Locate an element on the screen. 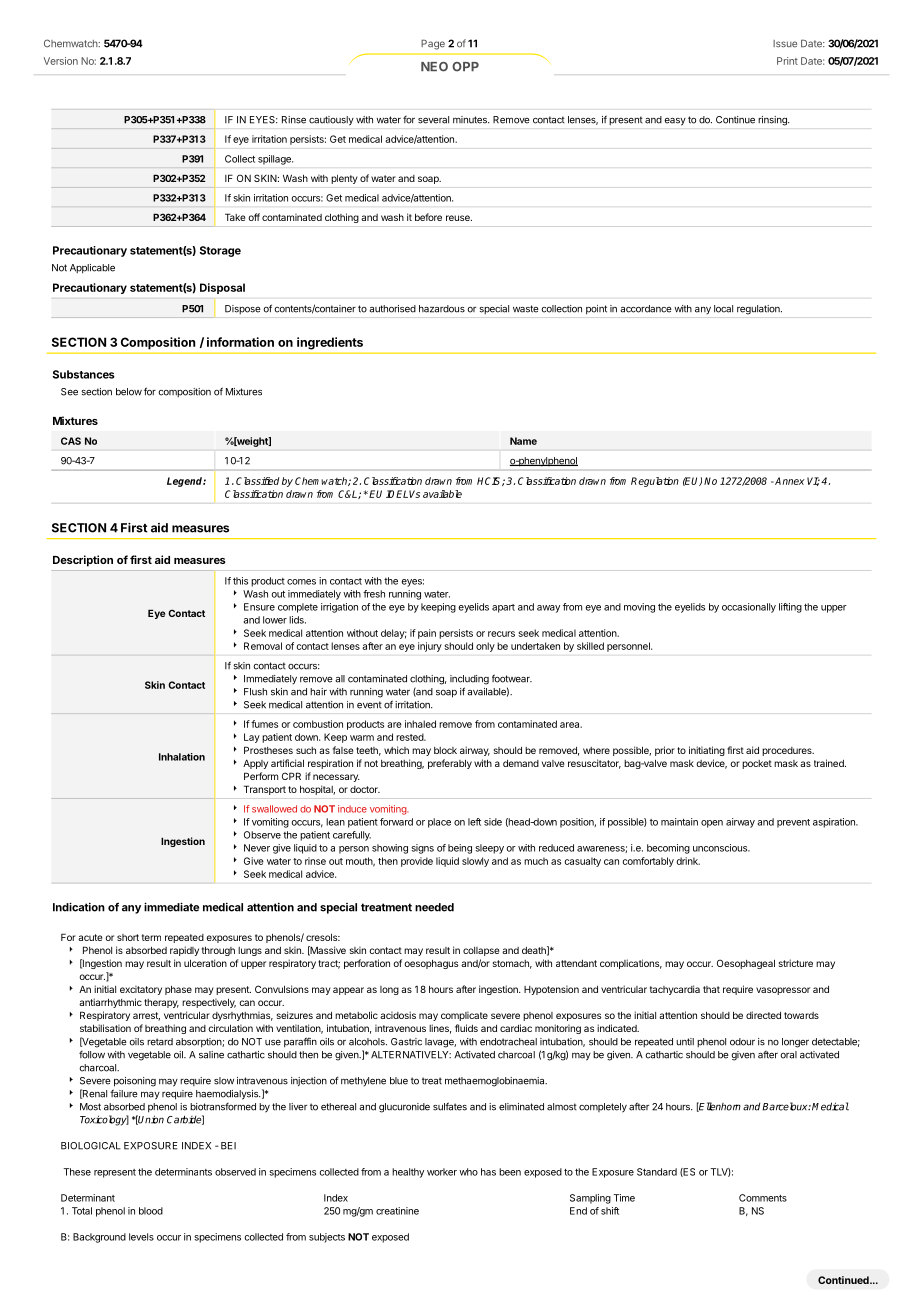 This screenshot has height=1308, width=924. occasionally is located at coordinates (749, 608).
